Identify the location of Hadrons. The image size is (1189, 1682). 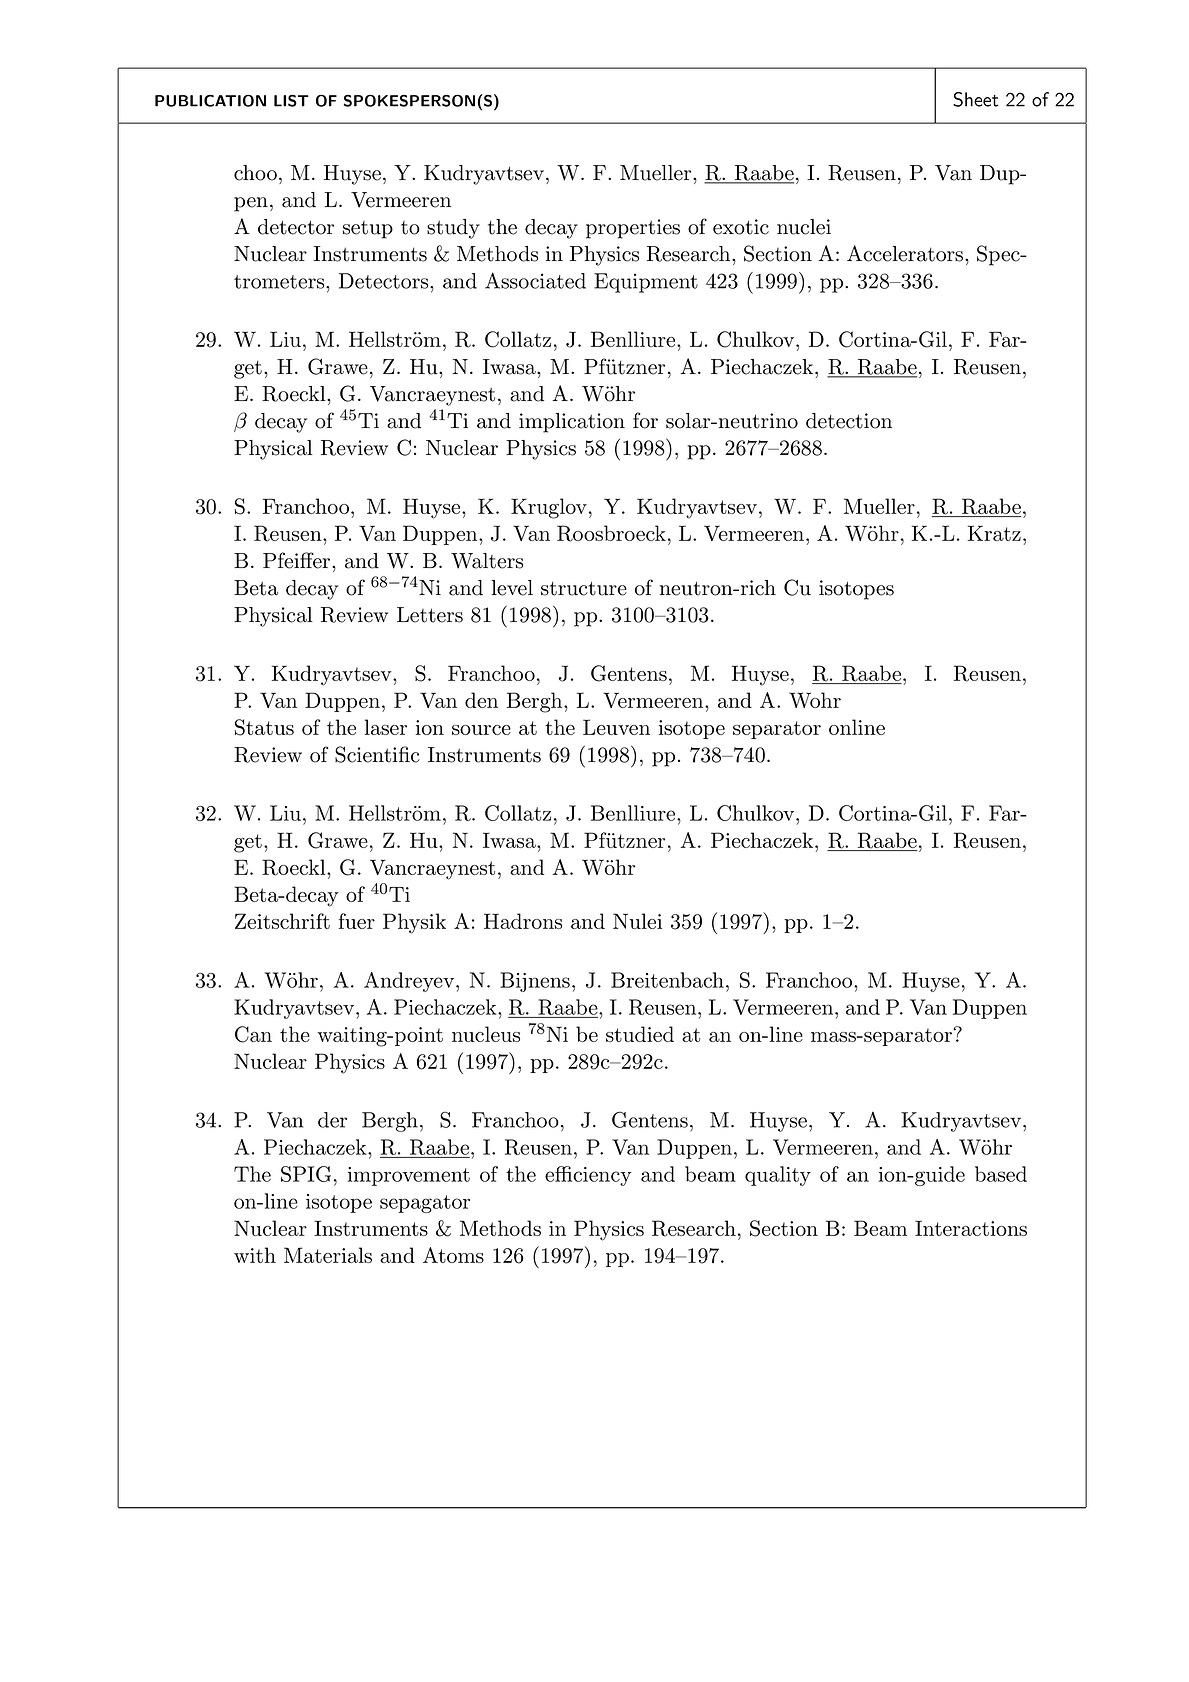
(523, 921).
